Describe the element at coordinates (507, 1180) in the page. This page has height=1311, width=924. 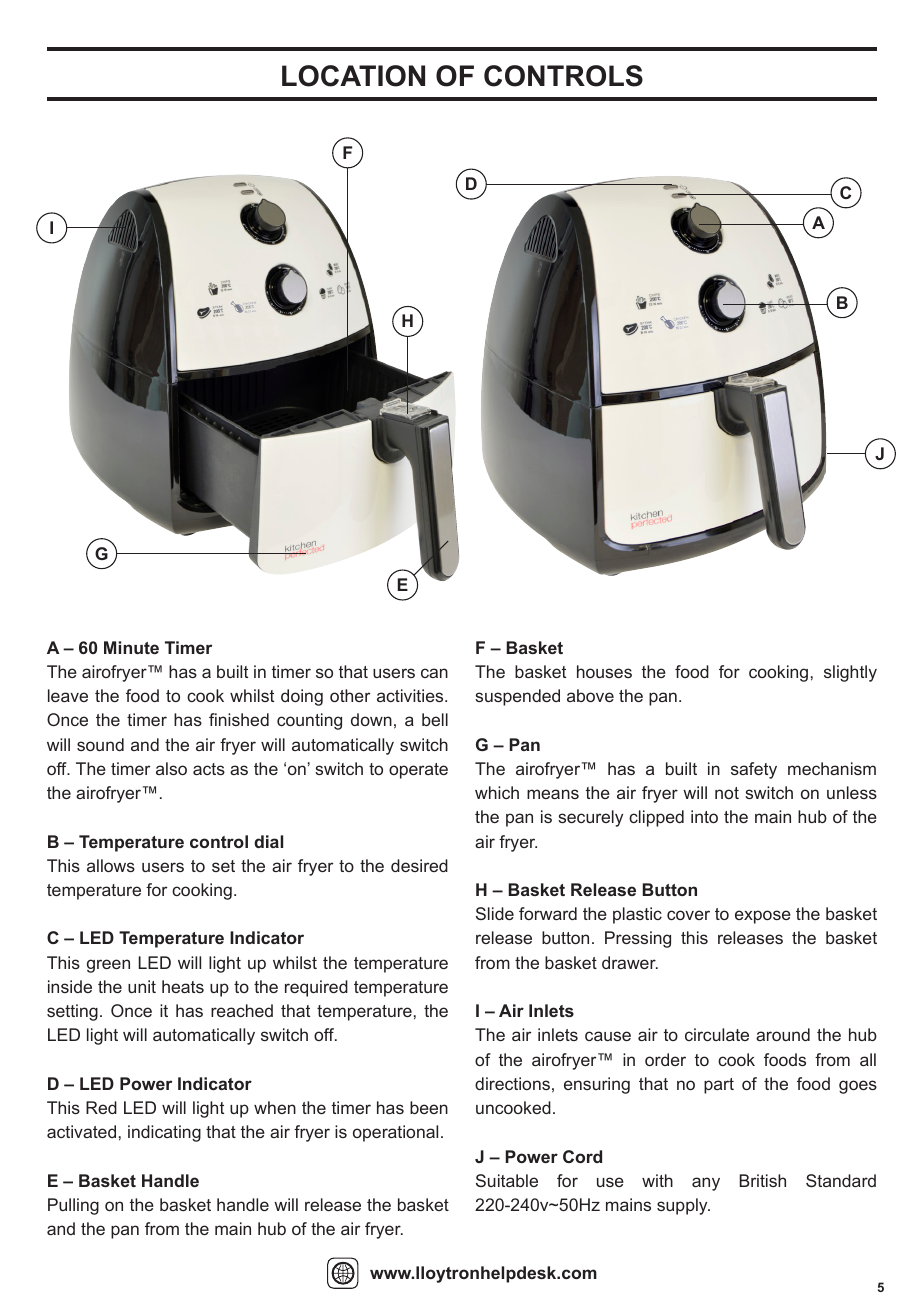
I see `Suitable` at that location.
